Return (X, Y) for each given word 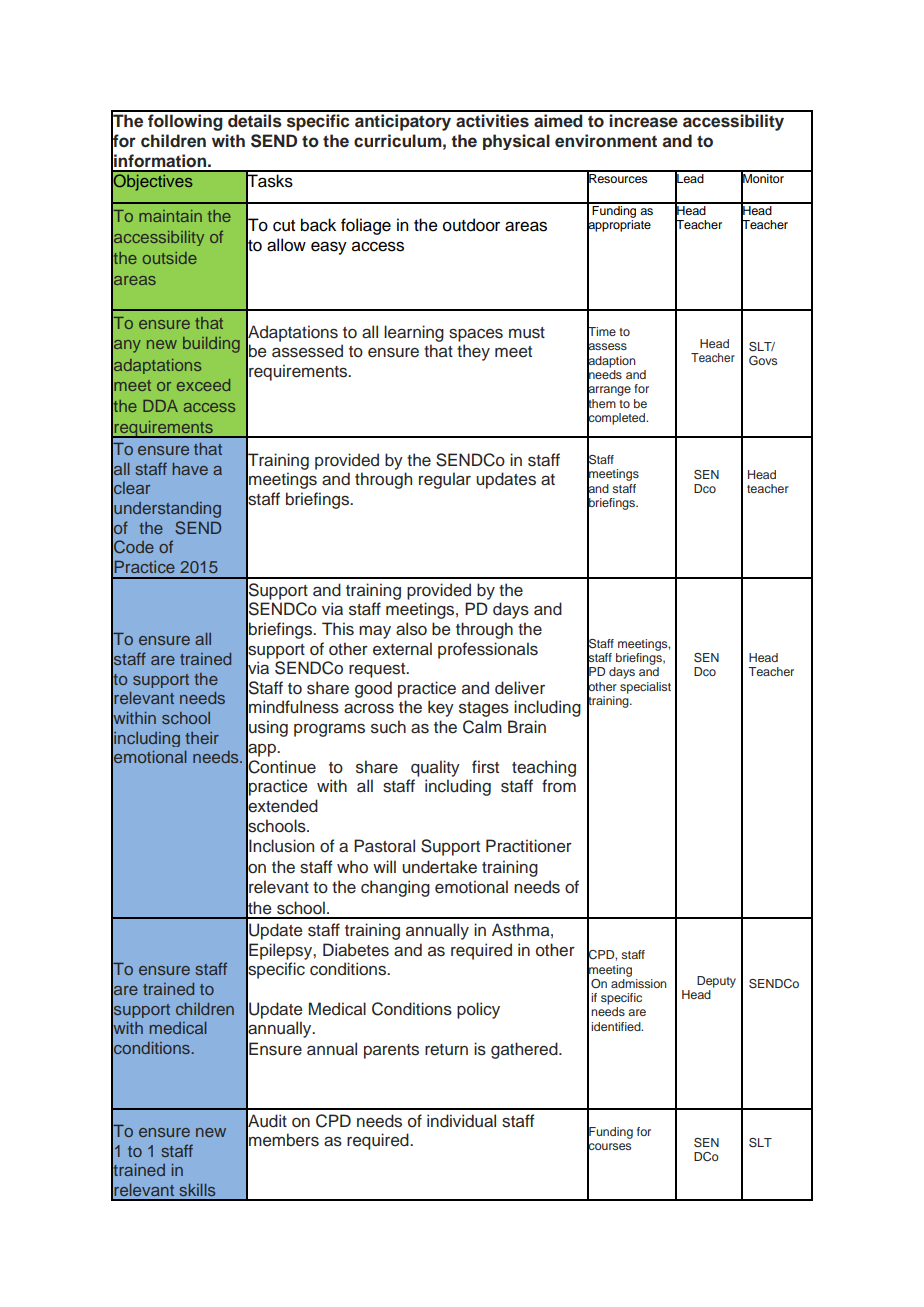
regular (445, 480)
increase (643, 121)
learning (414, 333)
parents (391, 1051)
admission (639, 982)
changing (395, 888)
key (441, 708)
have (190, 469)
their (202, 738)
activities (492, 121)
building (211, 345)
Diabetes (356, 950)
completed (617, 419)
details (255, 121)
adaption (611, 361)
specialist (645, 688)
